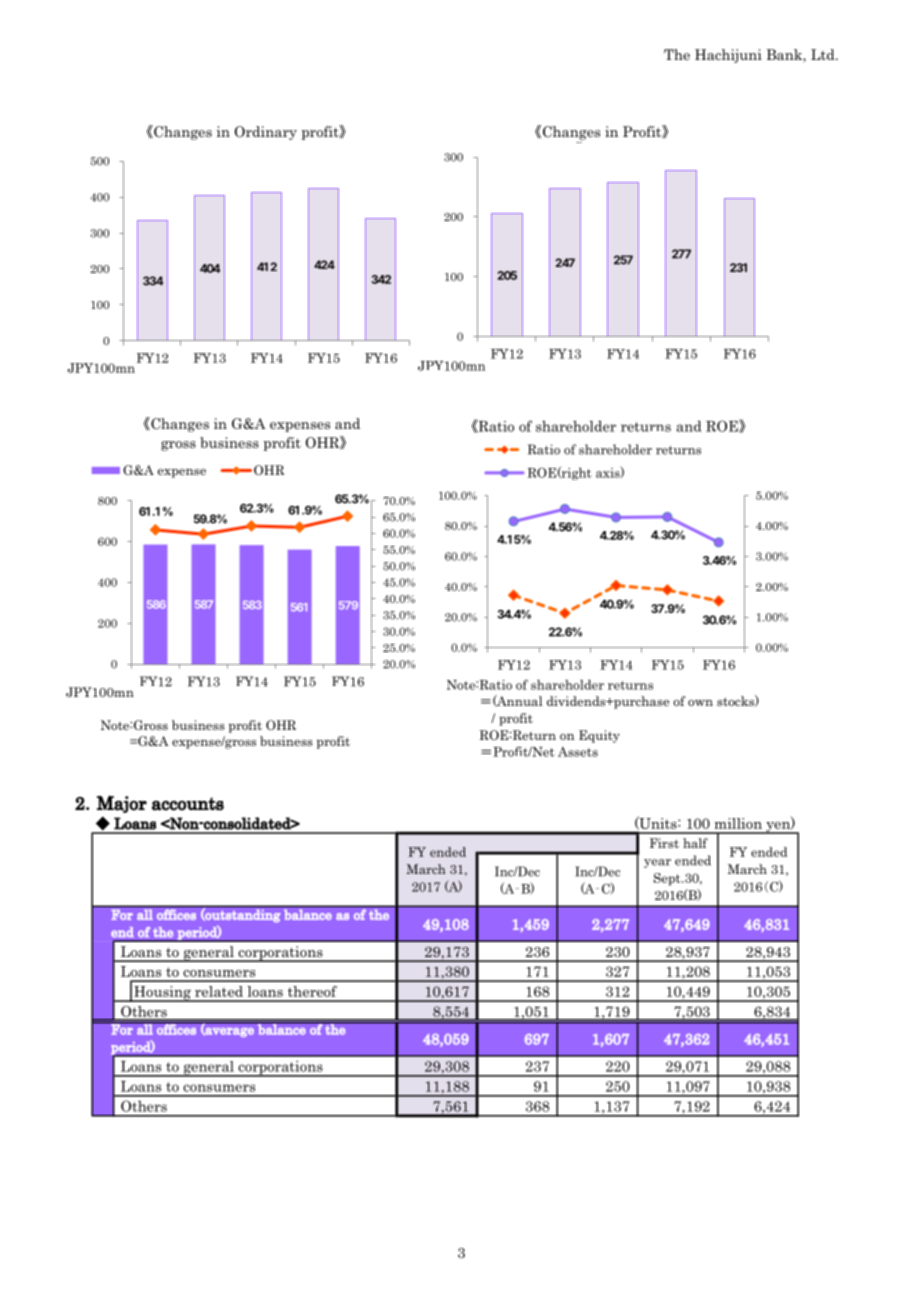 This image has width=924, height=1308. Describe the element at coordinates (700, 702) in the image. I see `own` at that location.
